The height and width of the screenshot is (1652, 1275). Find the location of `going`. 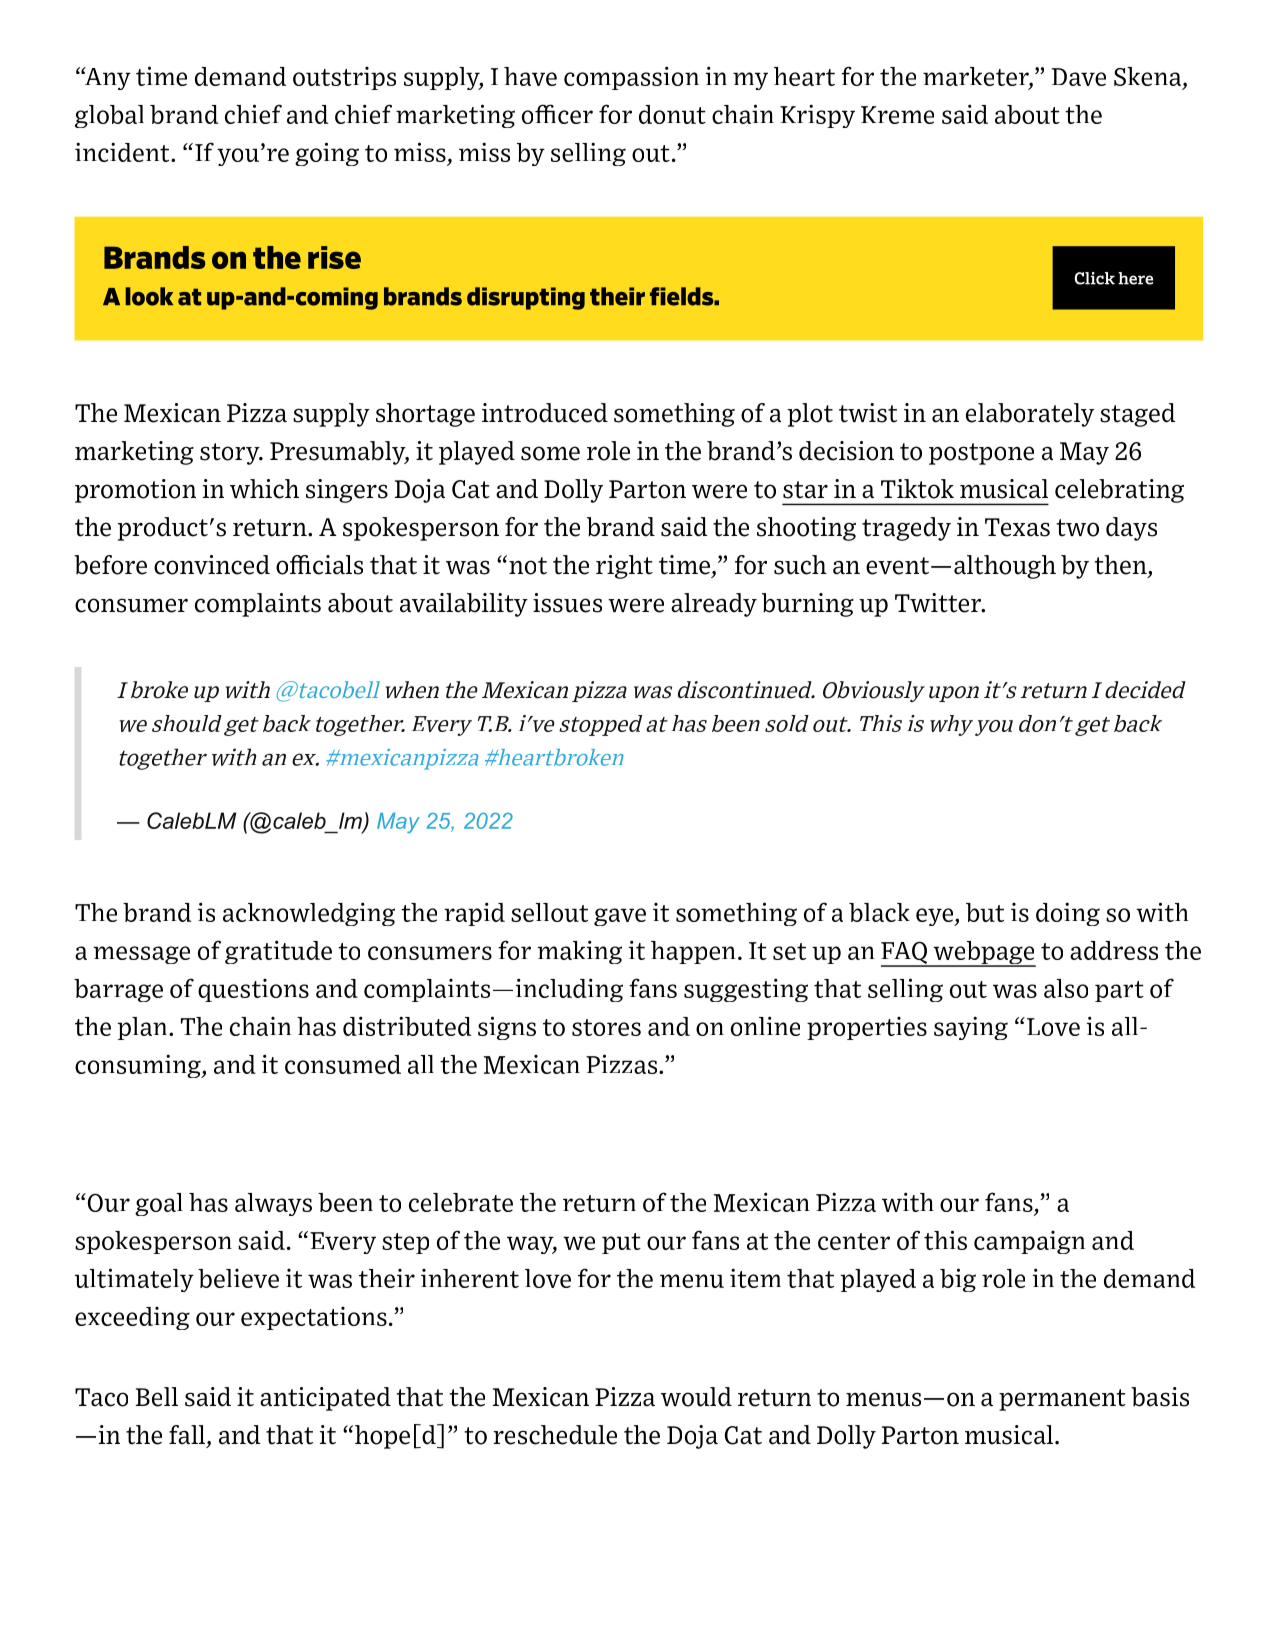

going is located at coordinates (327, 154).
